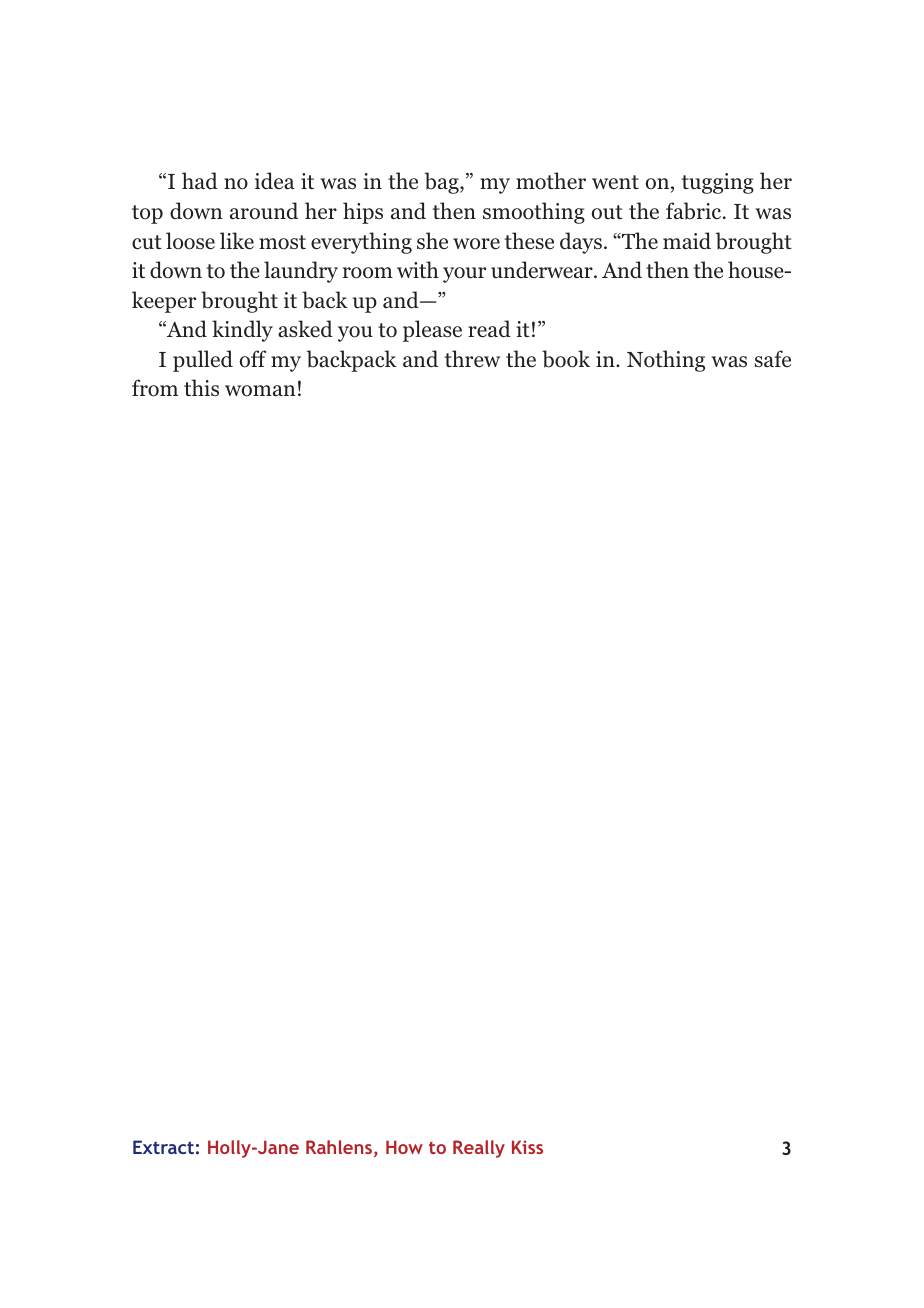 This screenshot has width=924, height=1308. What do you see at coordinates (472, 359) in the screenshot?
I see `threw` at bounding box center [472, 359].
